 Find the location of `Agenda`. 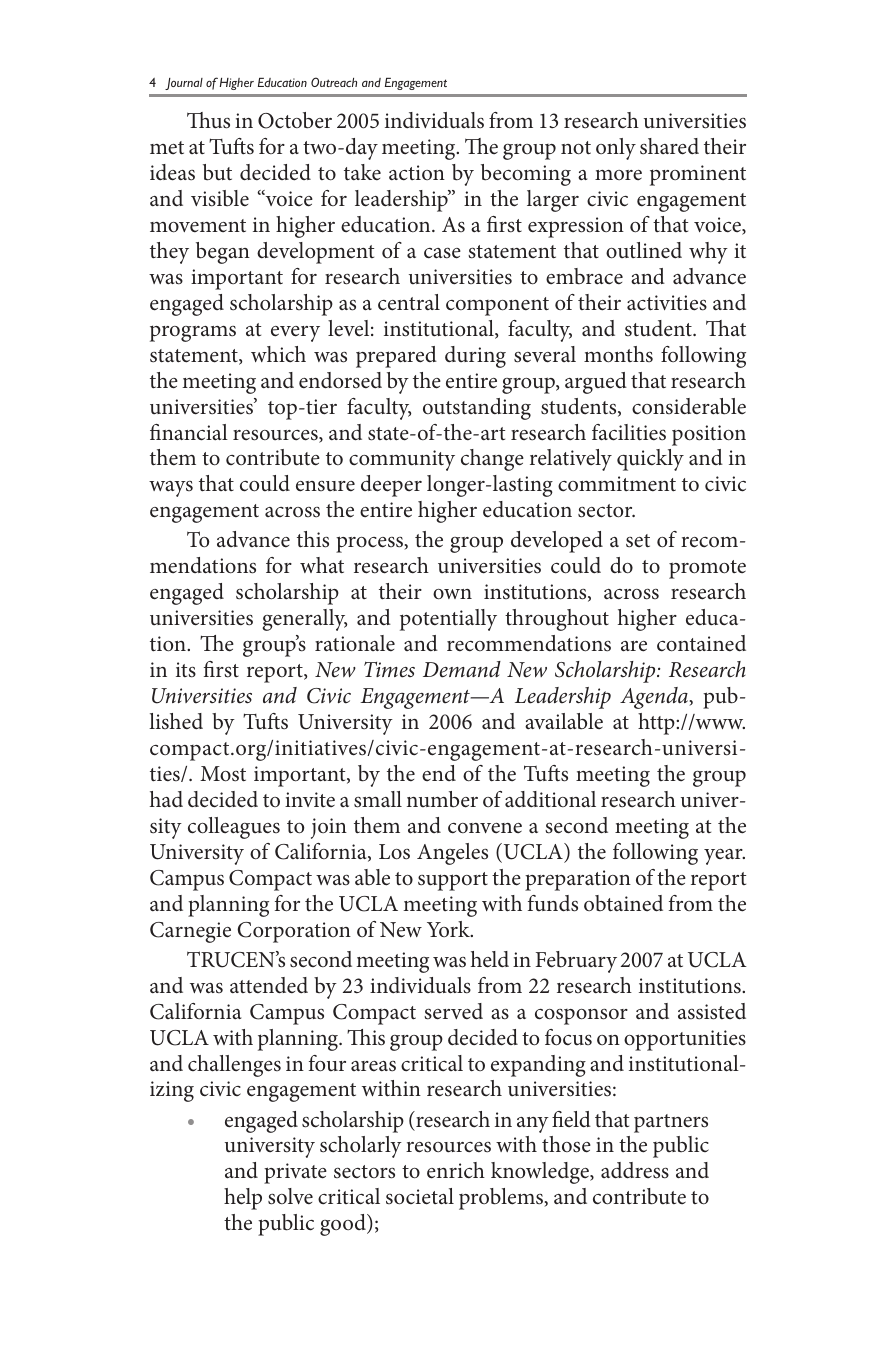

Agenda is located at coordinates (655, 698).
